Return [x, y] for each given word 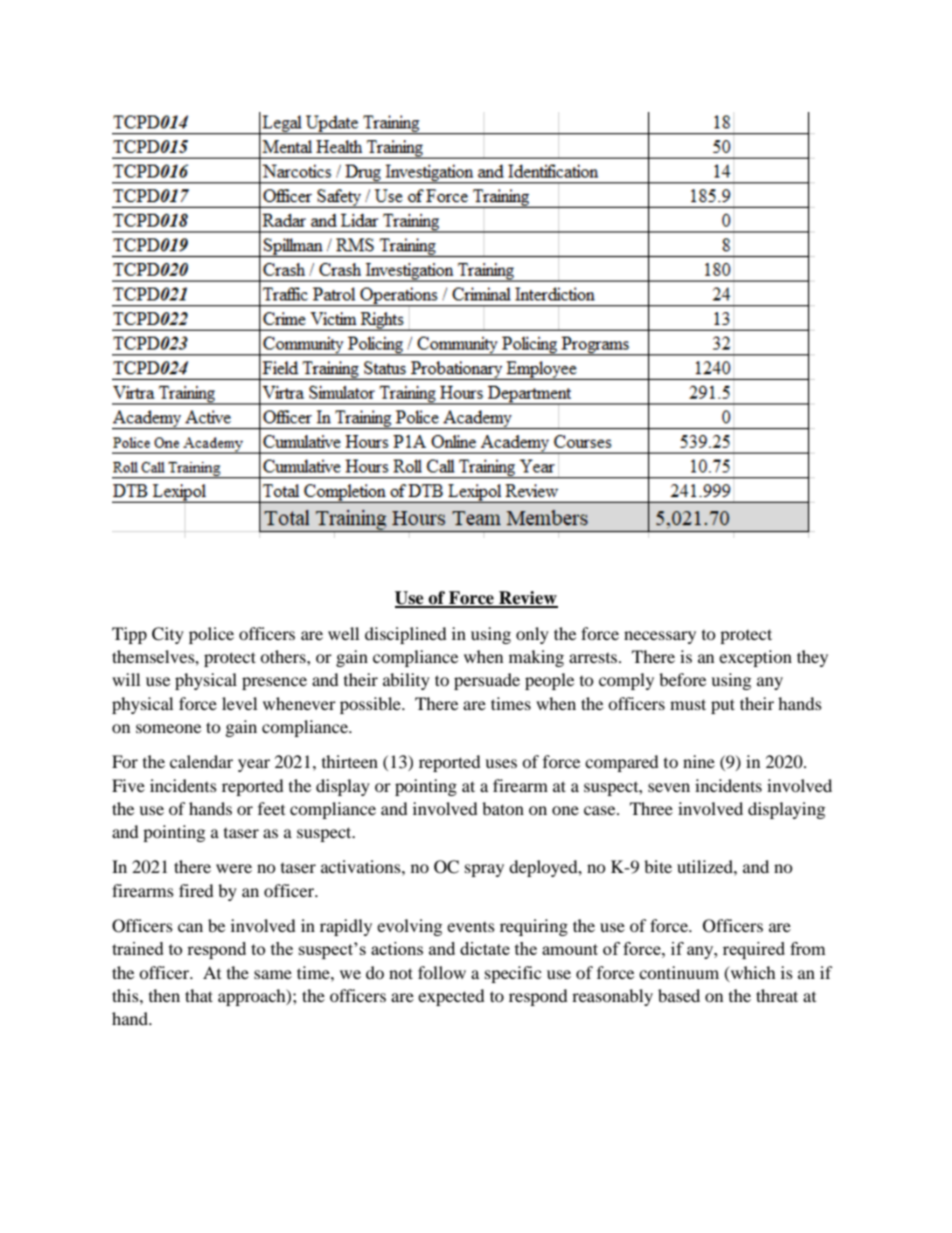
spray [484, 870]
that [199, 995]
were [234, 868]
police [211, 635]
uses [501, 763]
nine [699, 761]
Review [527, 599]
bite [658, 866]
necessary [660, 637]
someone [168, 728]
